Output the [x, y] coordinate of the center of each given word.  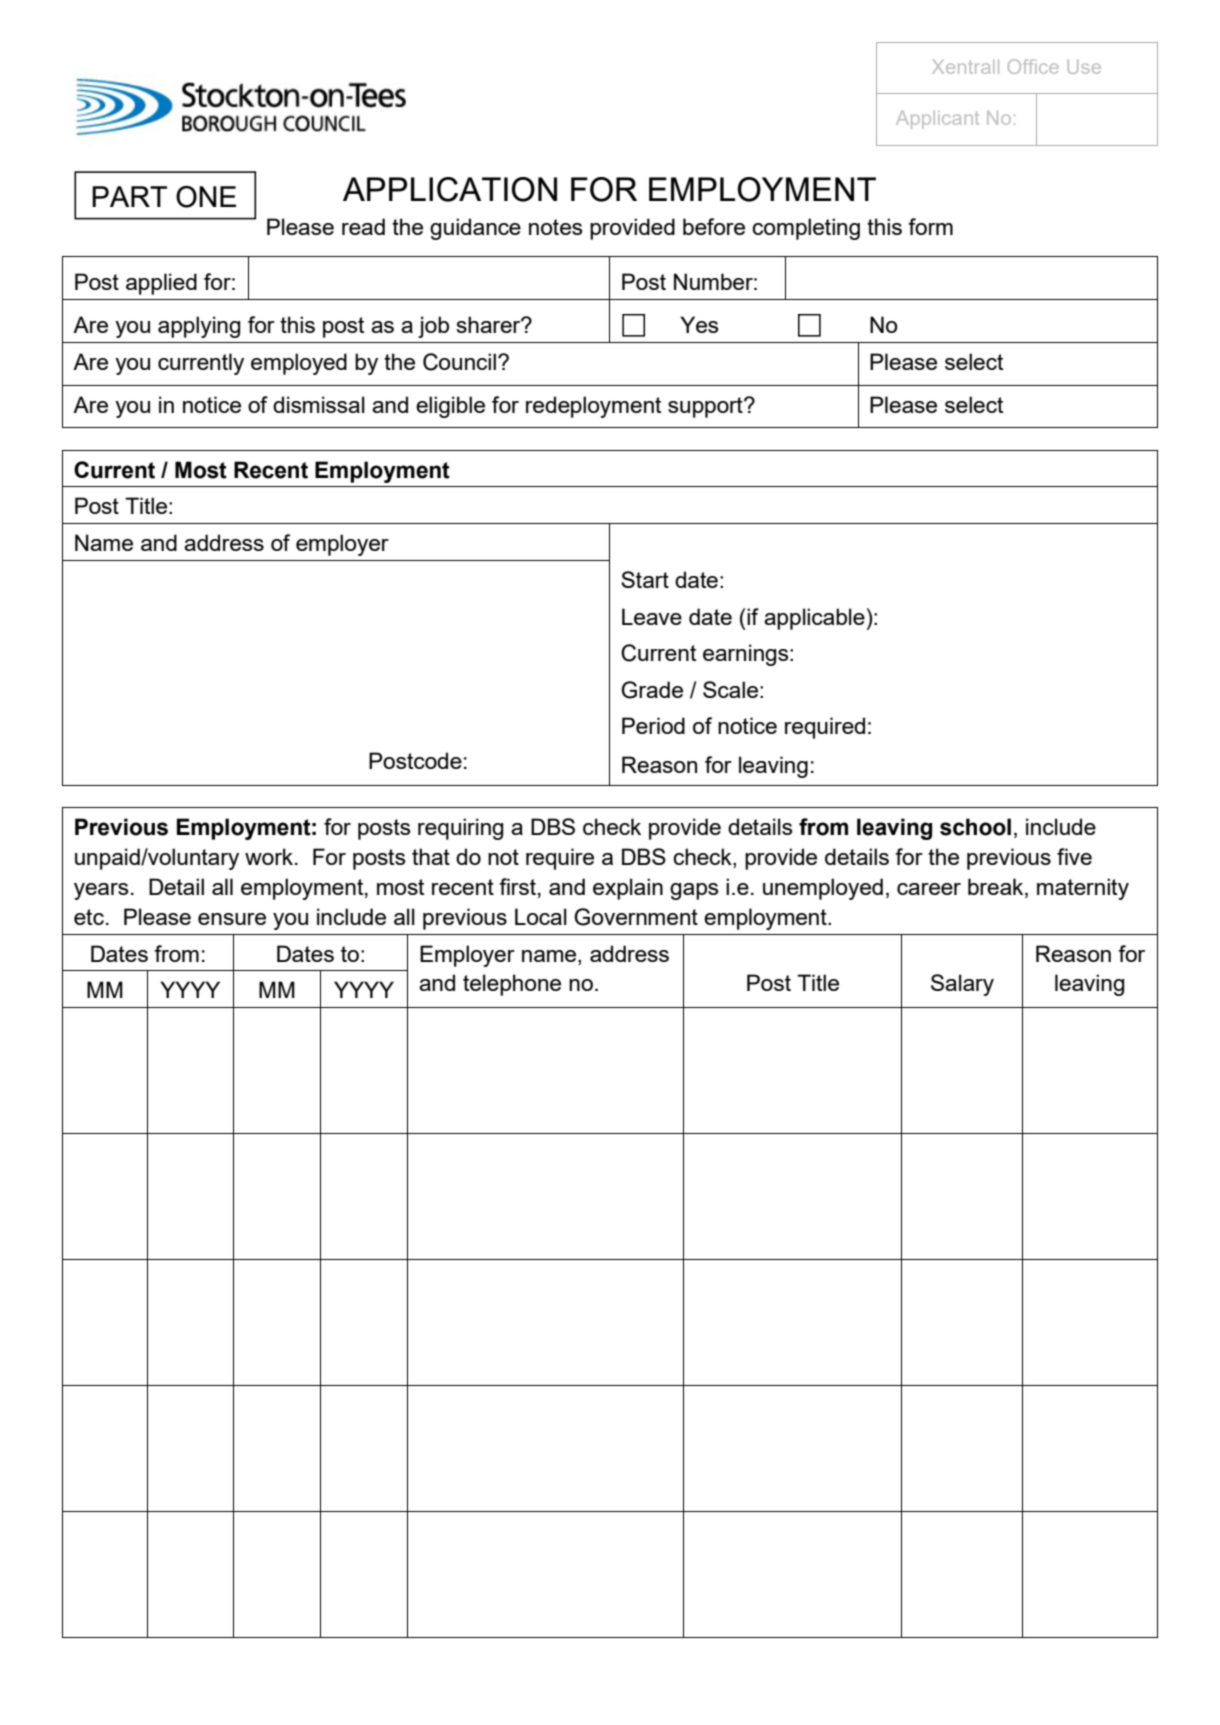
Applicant [937, 120]
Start [645, 579]
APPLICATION [450, 189]
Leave [652, 616]
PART [129, 196]
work [270, 856]
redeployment [593, 407]
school [975, 827]
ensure [232, 919]
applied [161, 284]
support [706, 407]
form [930, 226]
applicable [814, 619]
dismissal [319, 404]
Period [653, 725]
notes [556, 227]
